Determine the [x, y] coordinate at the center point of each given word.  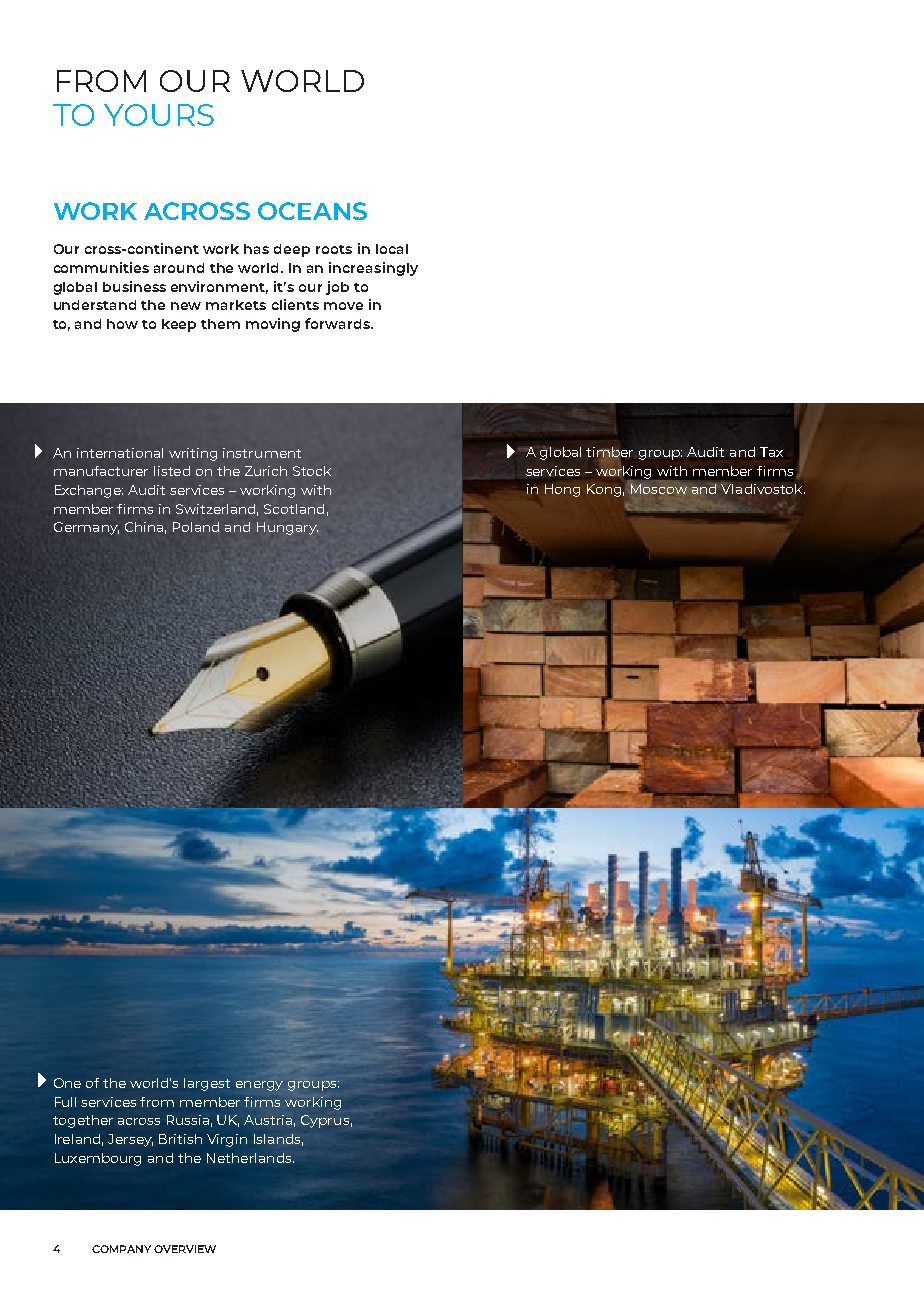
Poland [196, 527]
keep [179, 325]
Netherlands [250, 1158]
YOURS [159, 115]
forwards [338, 323]
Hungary [287, 528]
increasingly [373, 269]
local [392, 249]
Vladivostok [762, 488]
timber [609, 453]
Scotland [294, 509]
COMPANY [121, 1249]
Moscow [659, 489]
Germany [86, 528]
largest [207, 1084]
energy [259, 1086]
